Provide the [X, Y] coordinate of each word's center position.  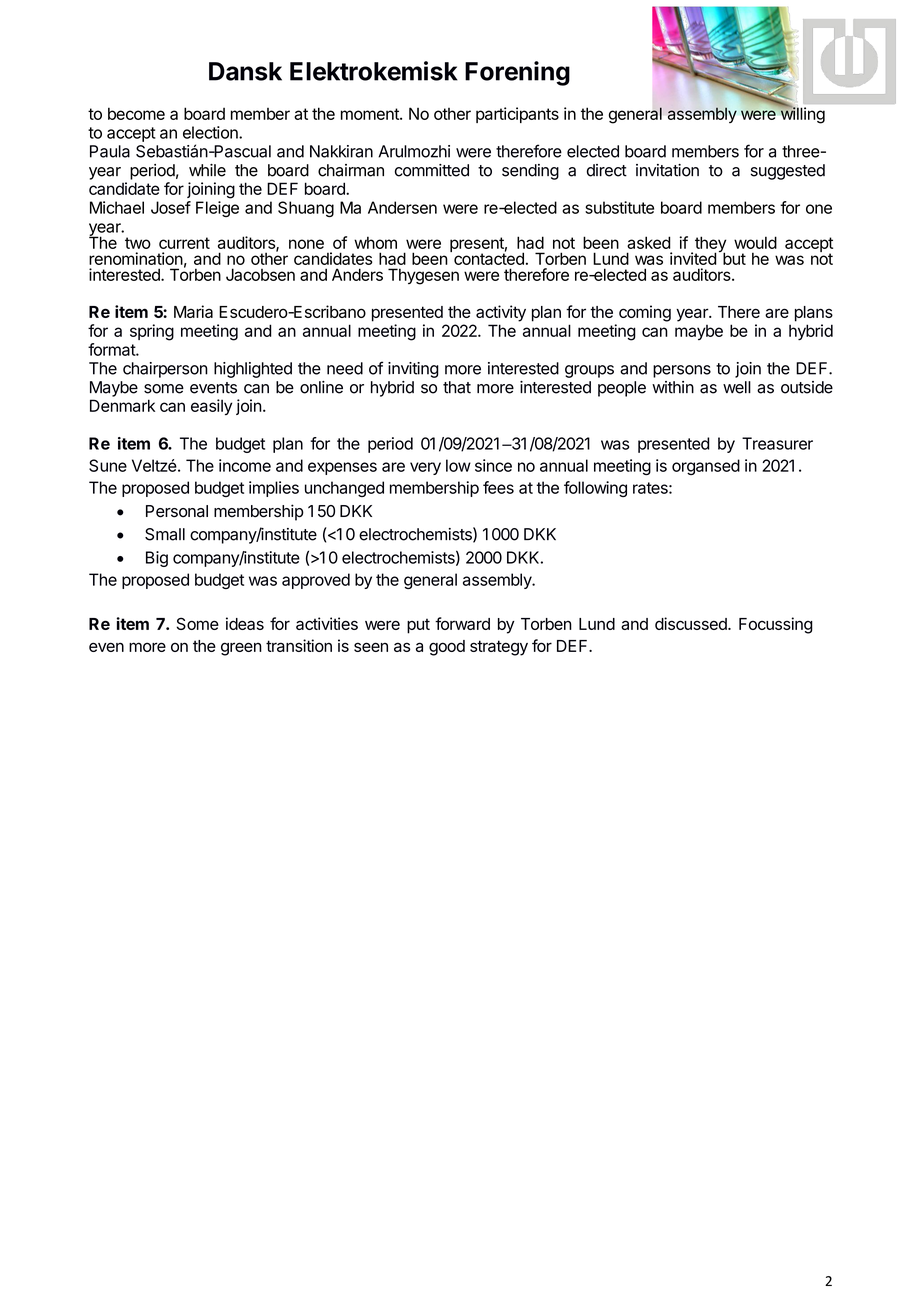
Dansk [245, 71]
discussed [692, 623]
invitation [667, 170]
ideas [245, 623]
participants [517, 115]
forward [462, 623]
